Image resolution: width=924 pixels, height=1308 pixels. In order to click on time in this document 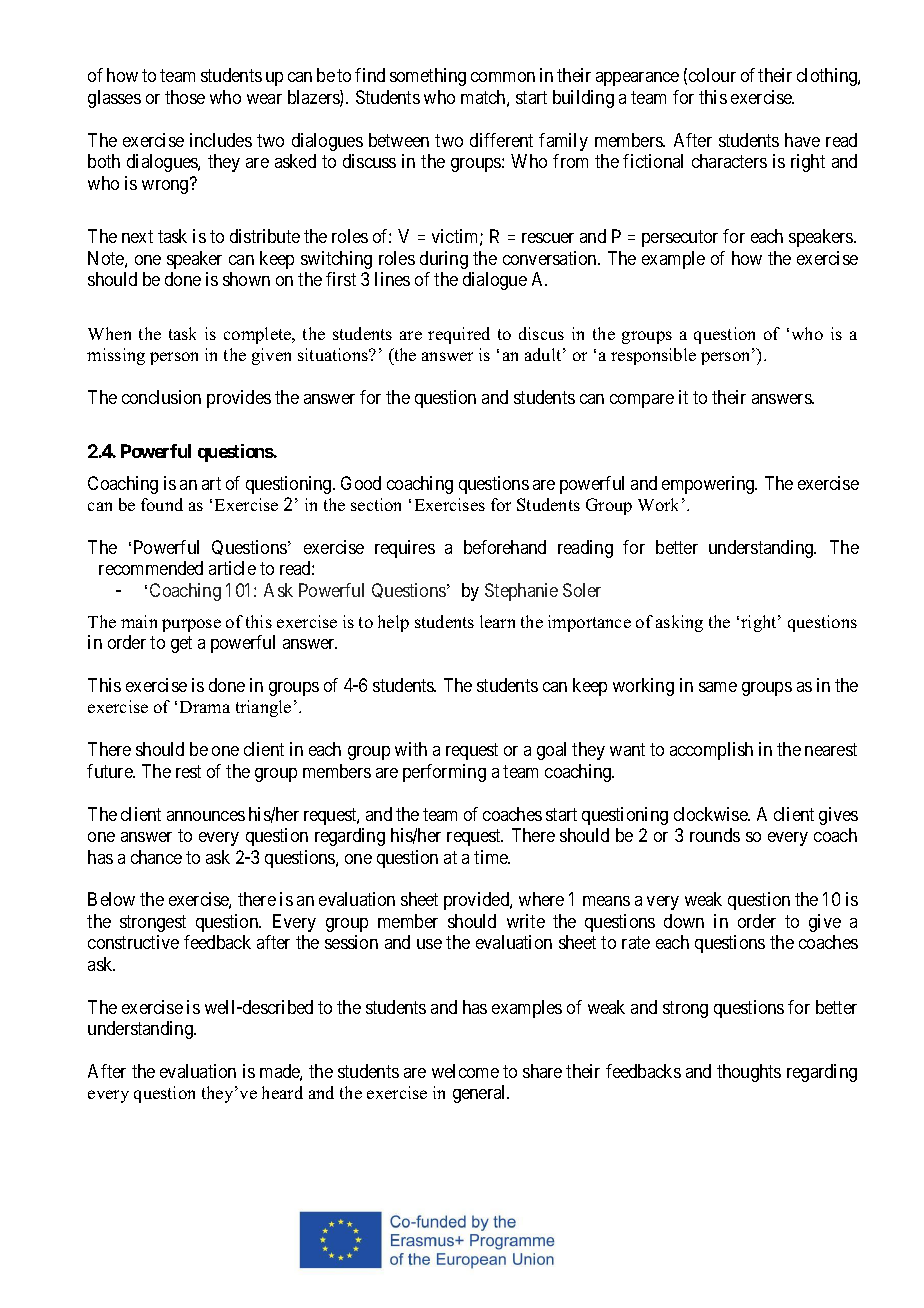, I will do `click(492, 857)`.
